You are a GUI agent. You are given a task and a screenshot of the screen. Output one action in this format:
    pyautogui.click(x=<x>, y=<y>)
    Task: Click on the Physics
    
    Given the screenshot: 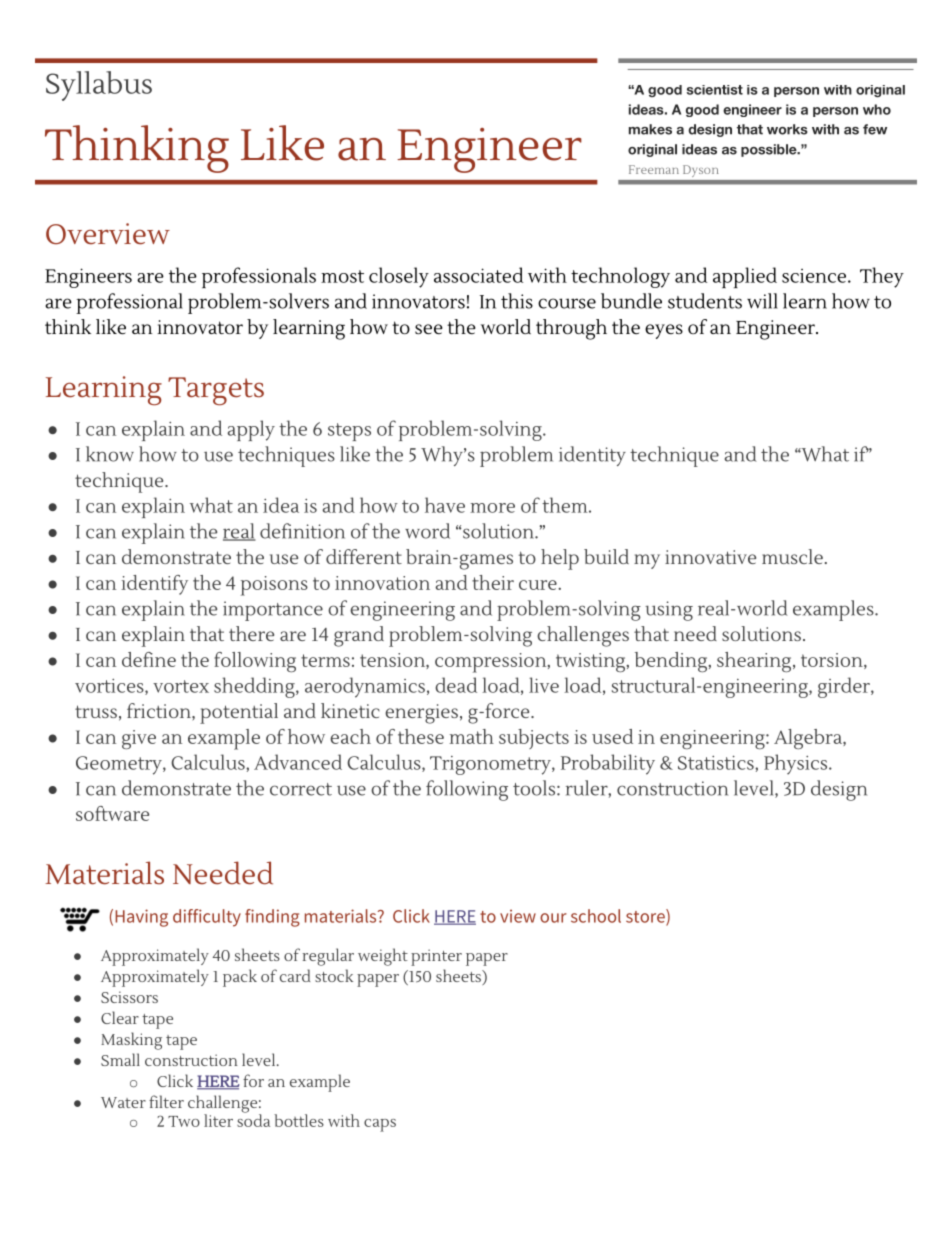 What is the action you would take?
    pyautogui.click(x=797, y=764)
